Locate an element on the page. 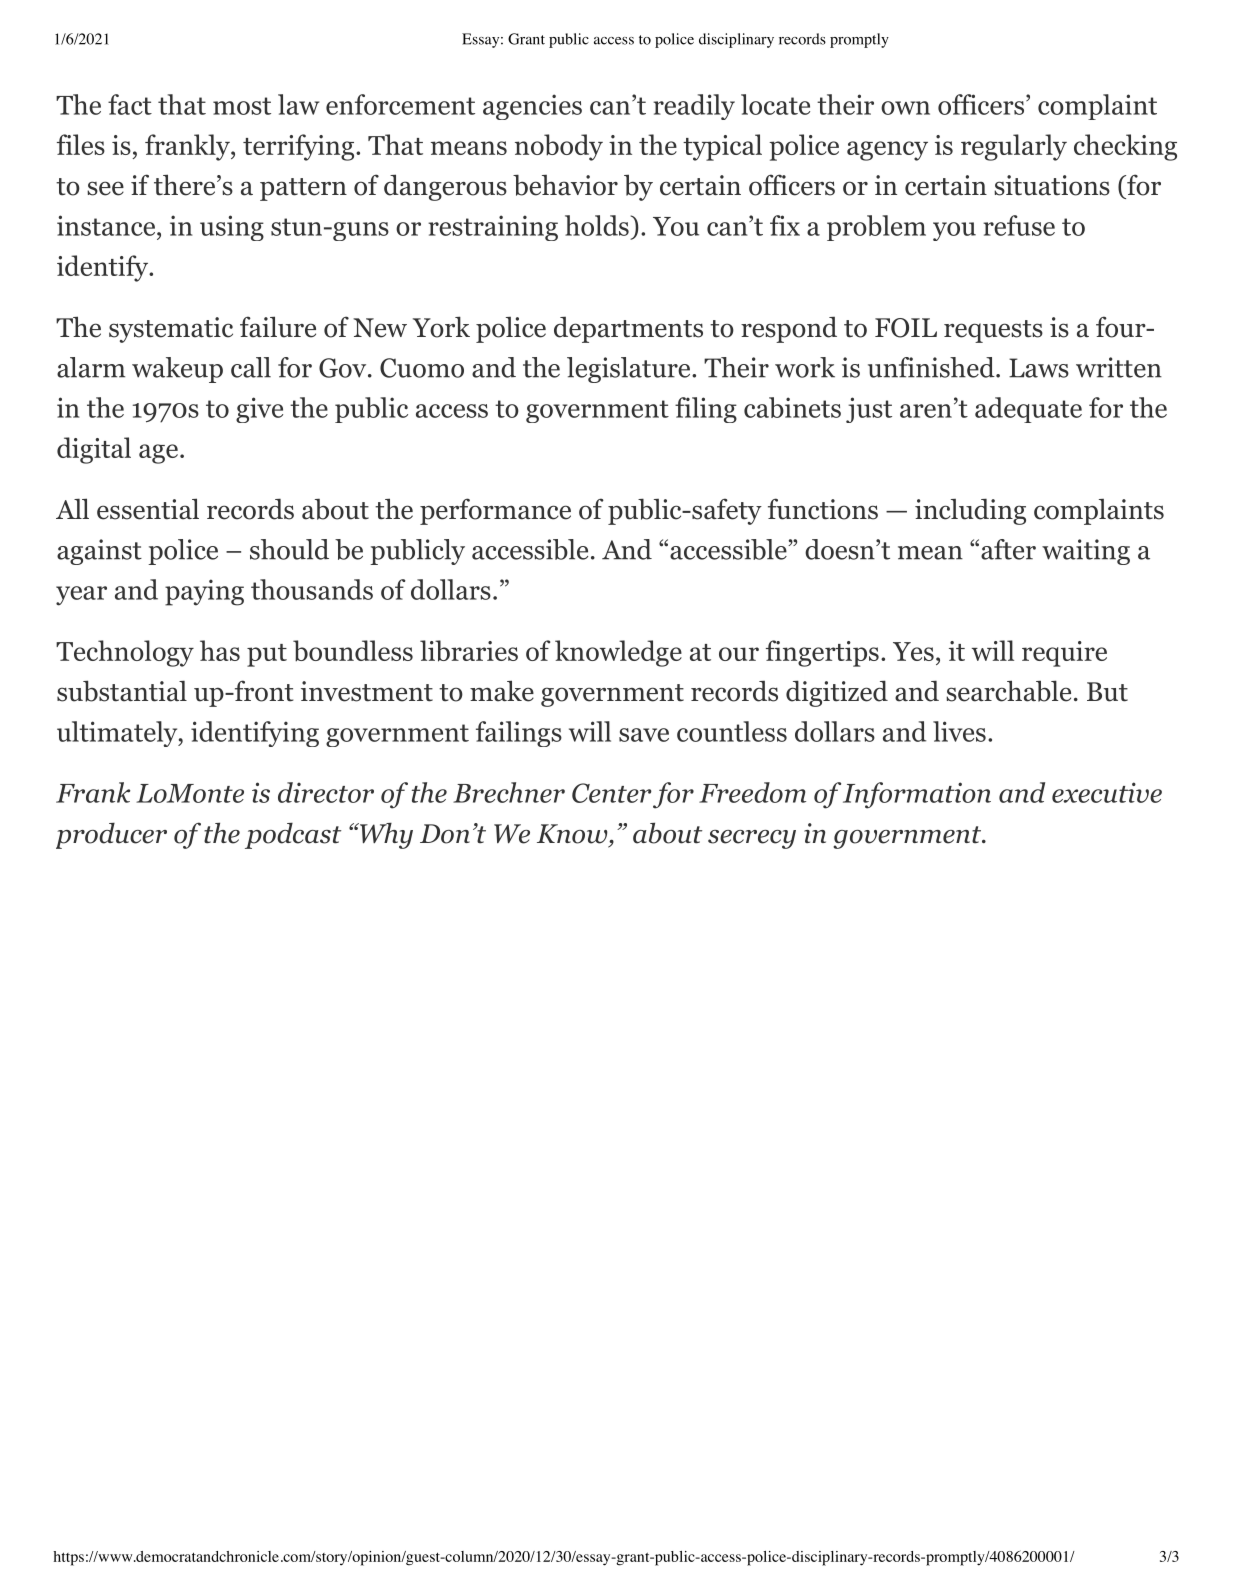 The image size is (1233, 1596). require is located at coordinates (1064, 654).
